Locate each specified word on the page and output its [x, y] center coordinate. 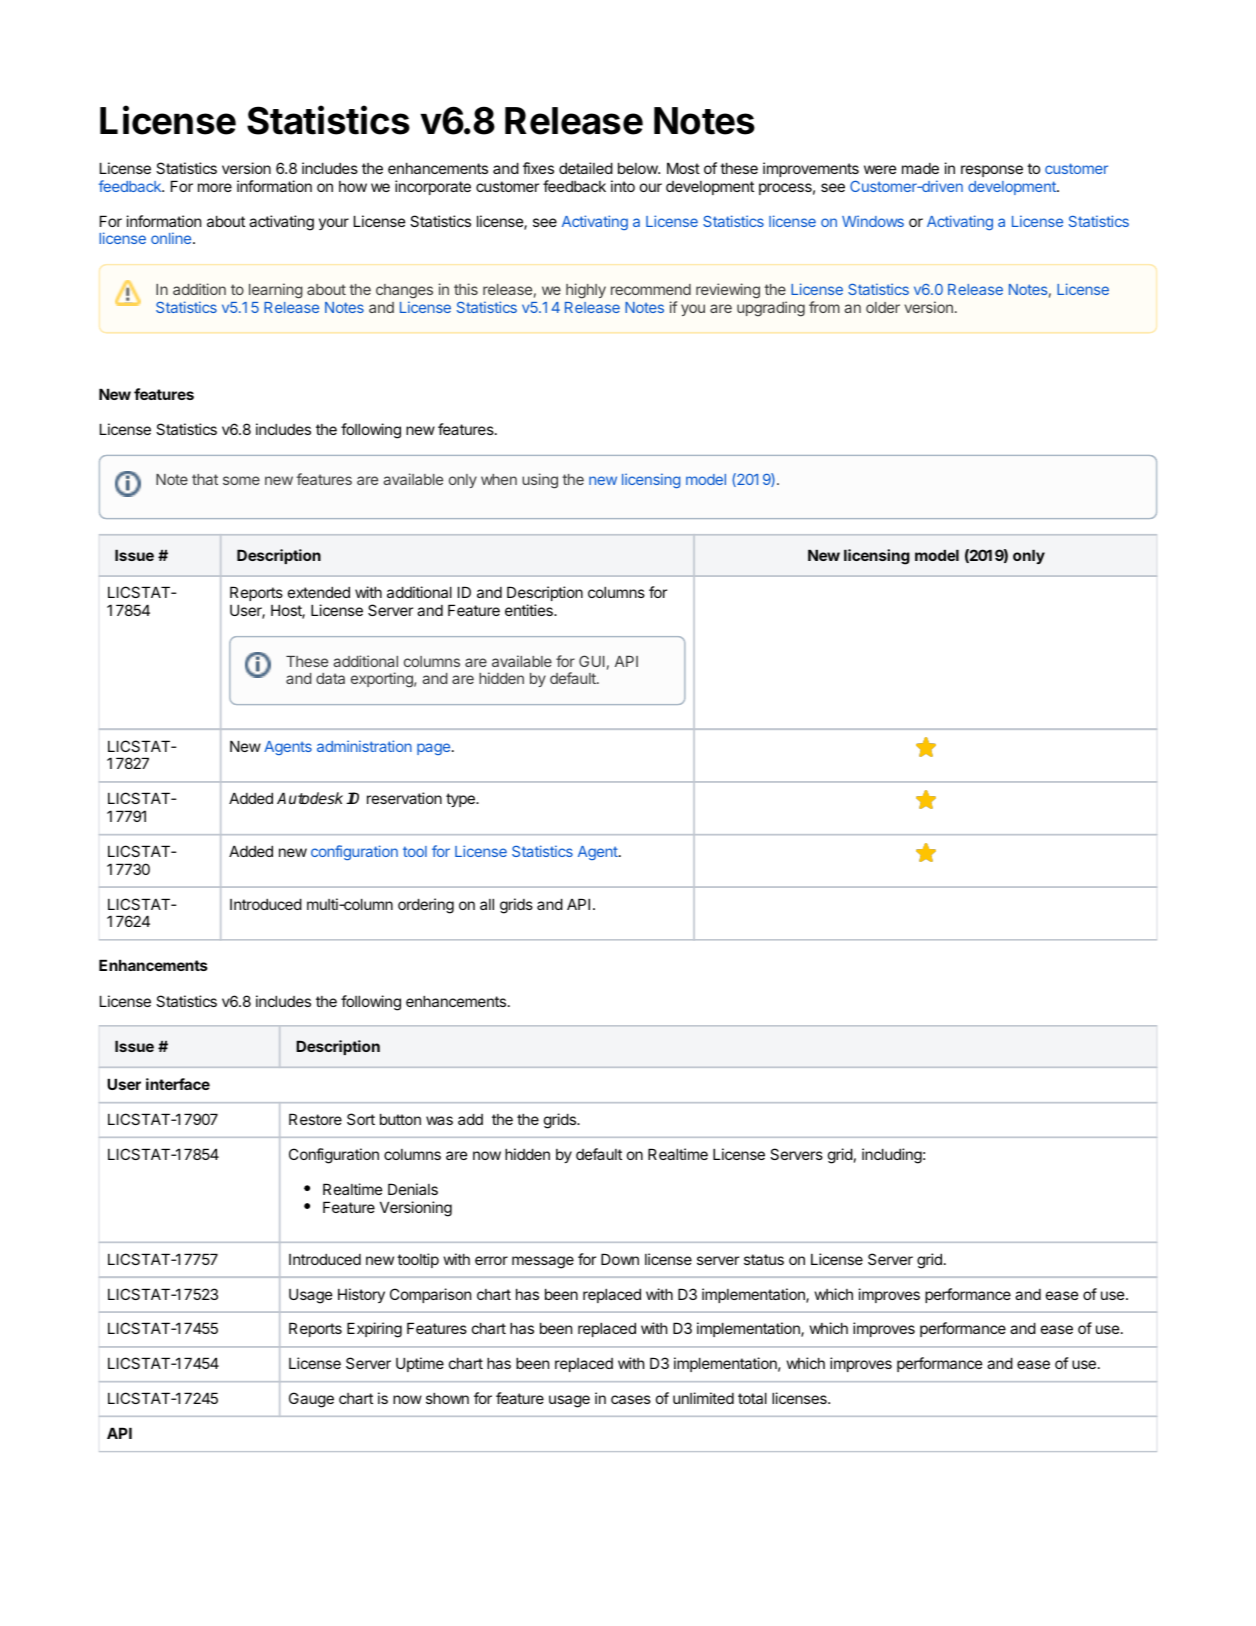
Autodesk [310, 798]
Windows [873, 221]
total [752, 1398]
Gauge [311, 1400]
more [215, 187]
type [461, 800]
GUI [592, 661]
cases [631, 1399]
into [623, 186]
